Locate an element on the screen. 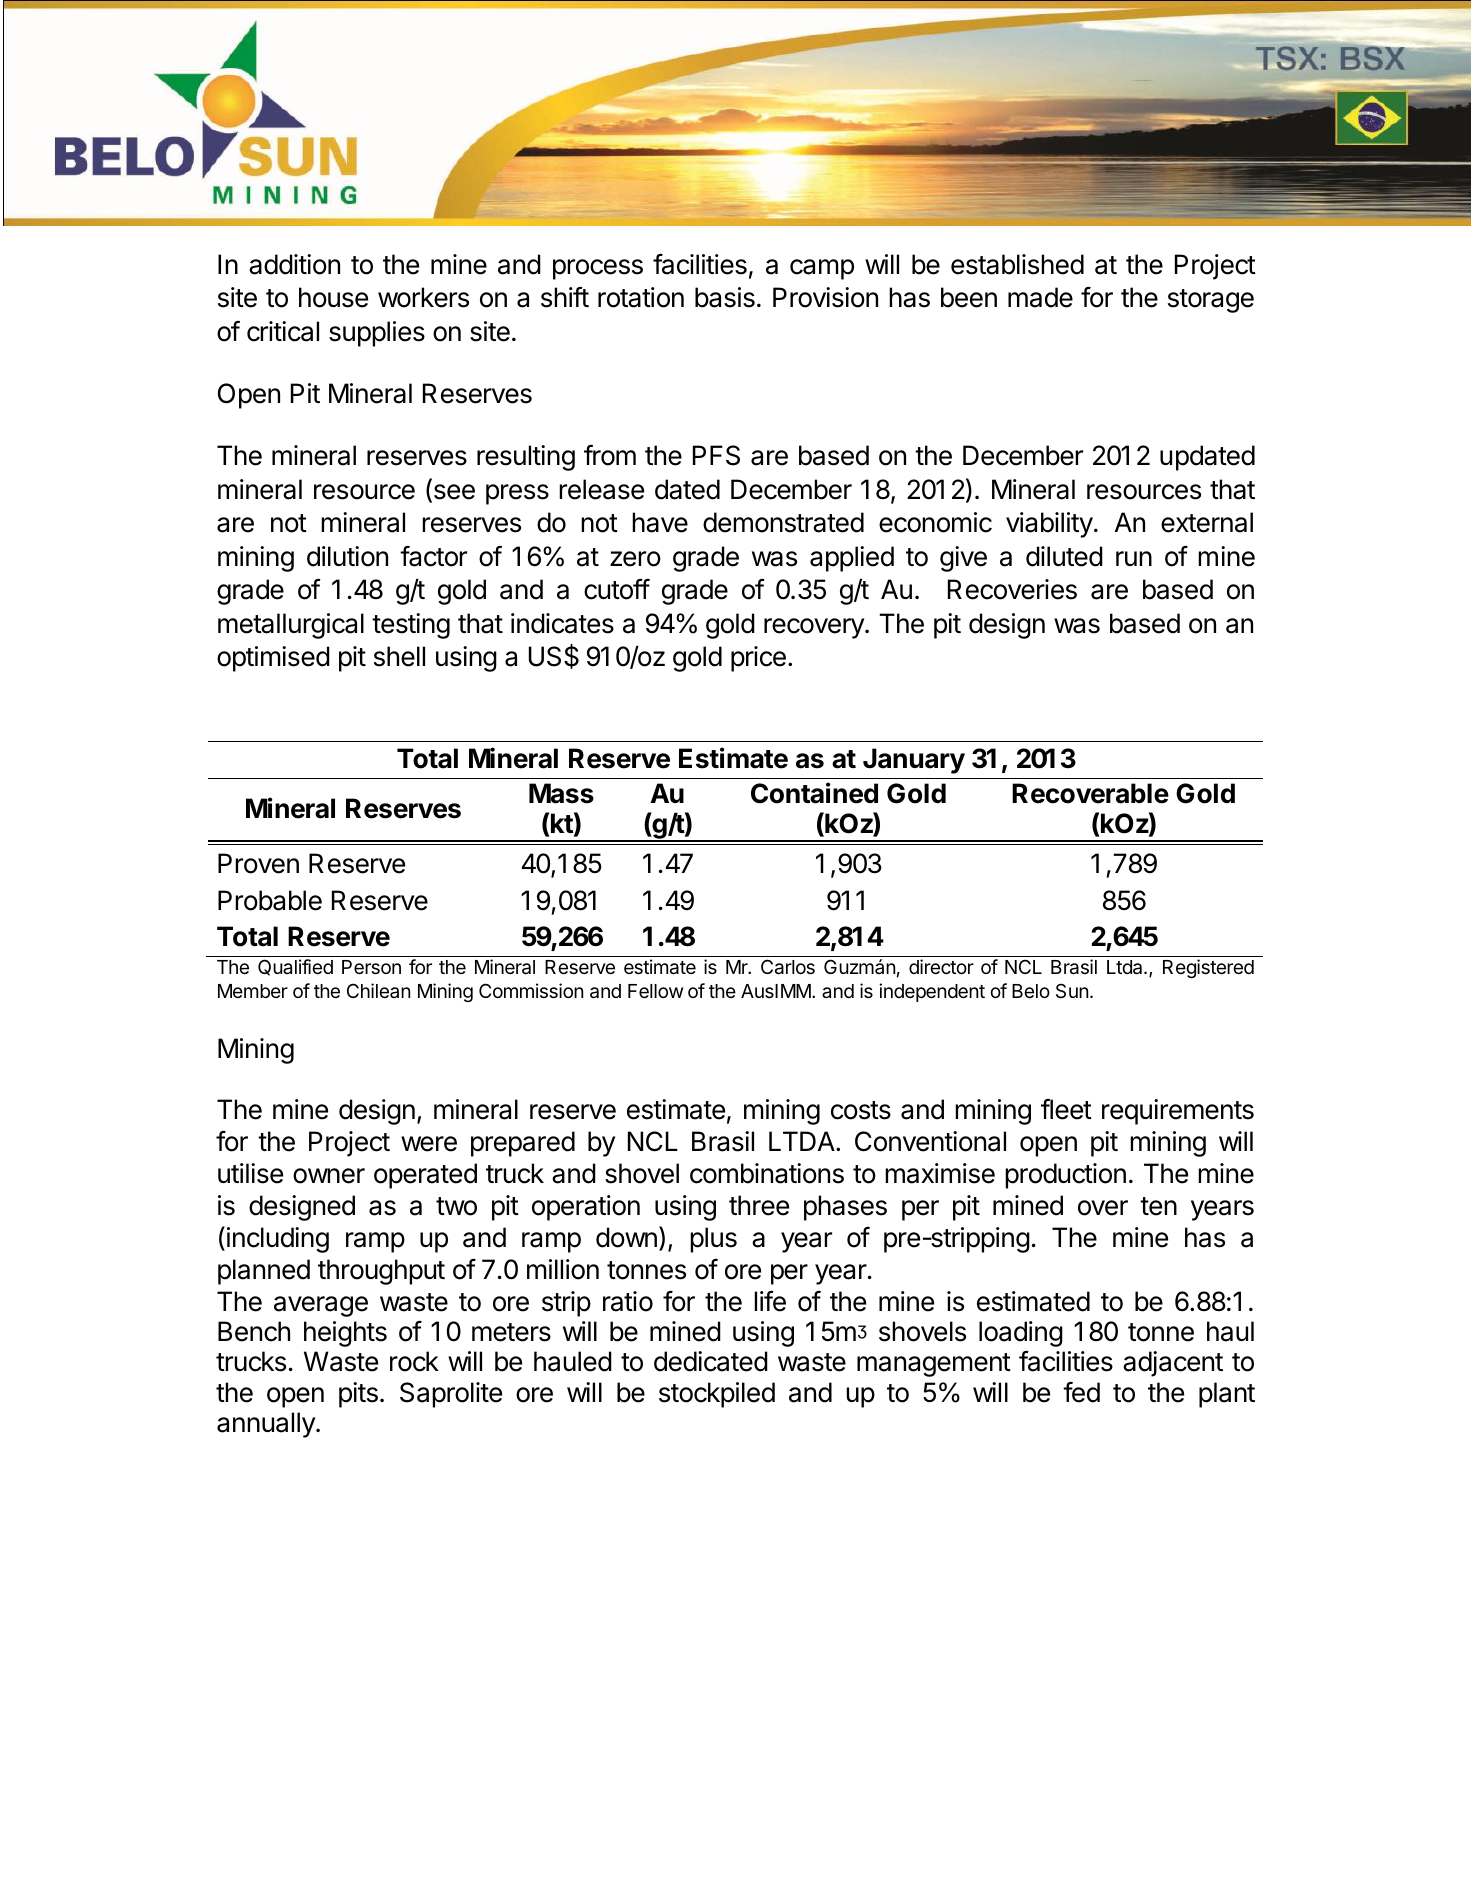 The height and width of the screenshot is (1904, 1471). house is located at coordinates (333, 297).
